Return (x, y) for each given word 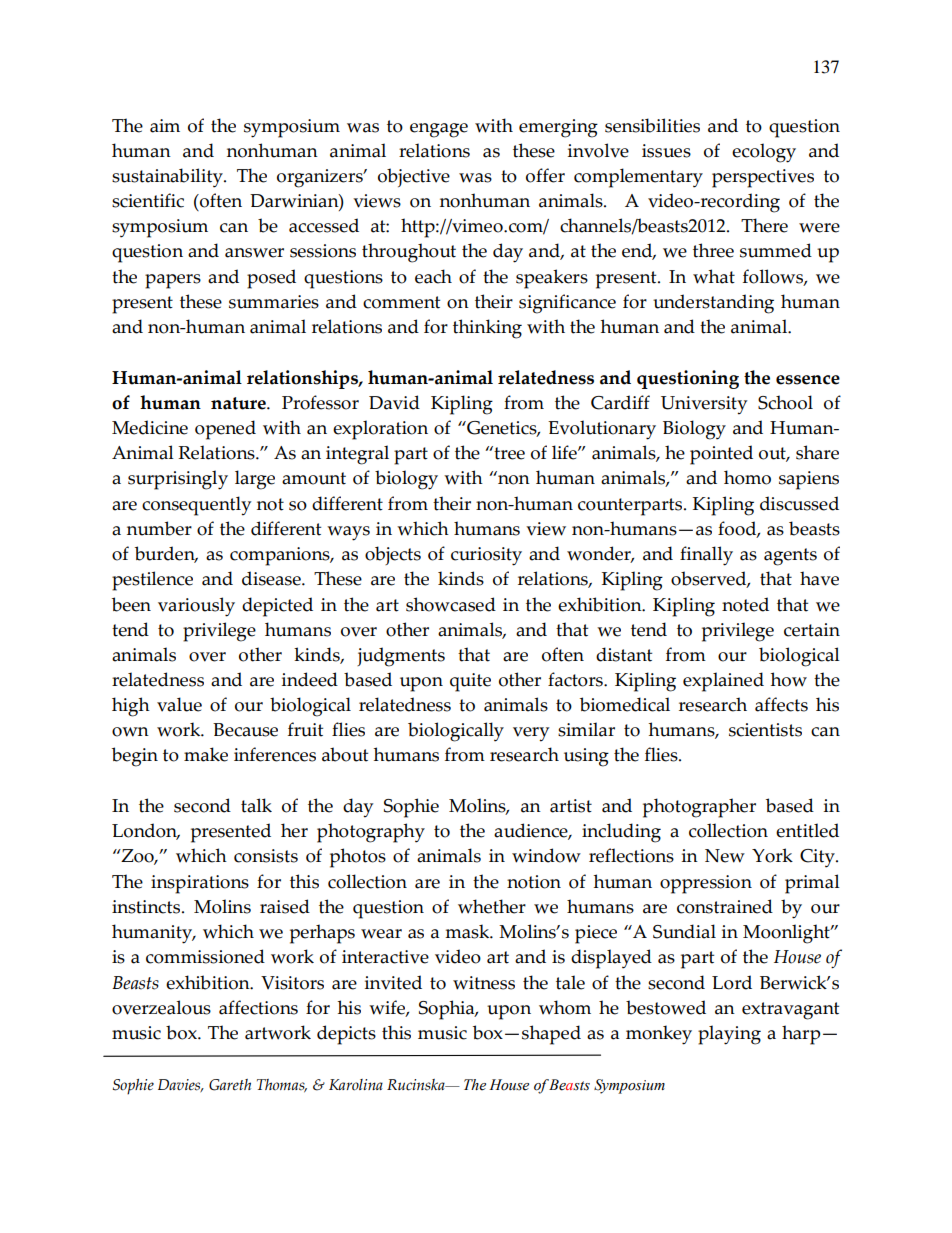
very (531, 734)
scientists (765, 730)
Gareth (230, 1085)
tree (508, 453)
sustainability (168, 178)
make (206, 754)
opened (225, 430)
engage (439, 130)
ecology (764, 153)
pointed (721, 455)
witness (484, 983)
